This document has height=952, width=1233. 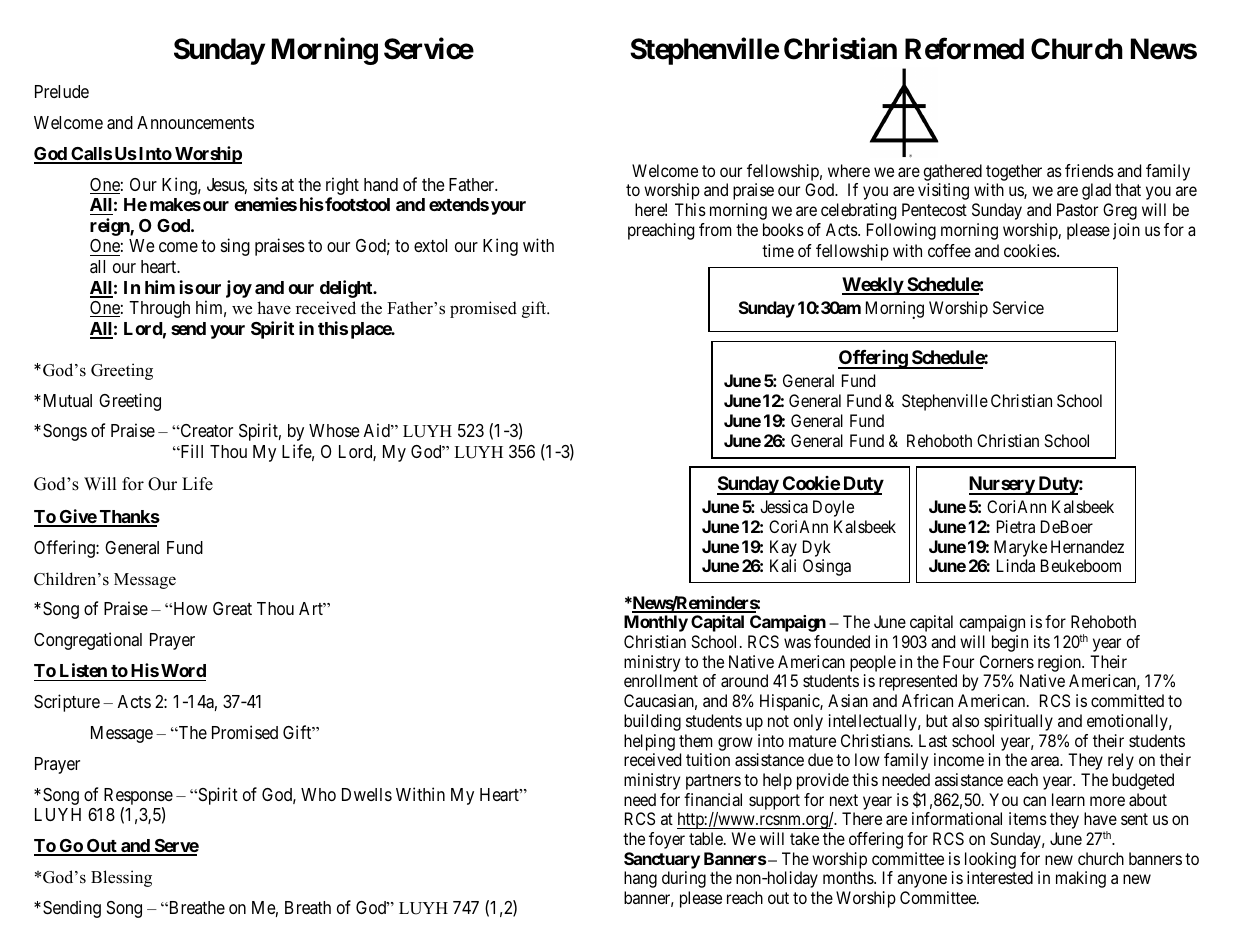 What do you see at coordinates (239, 289) in the document?
I see `joy` at bounding box center [239, 289].
